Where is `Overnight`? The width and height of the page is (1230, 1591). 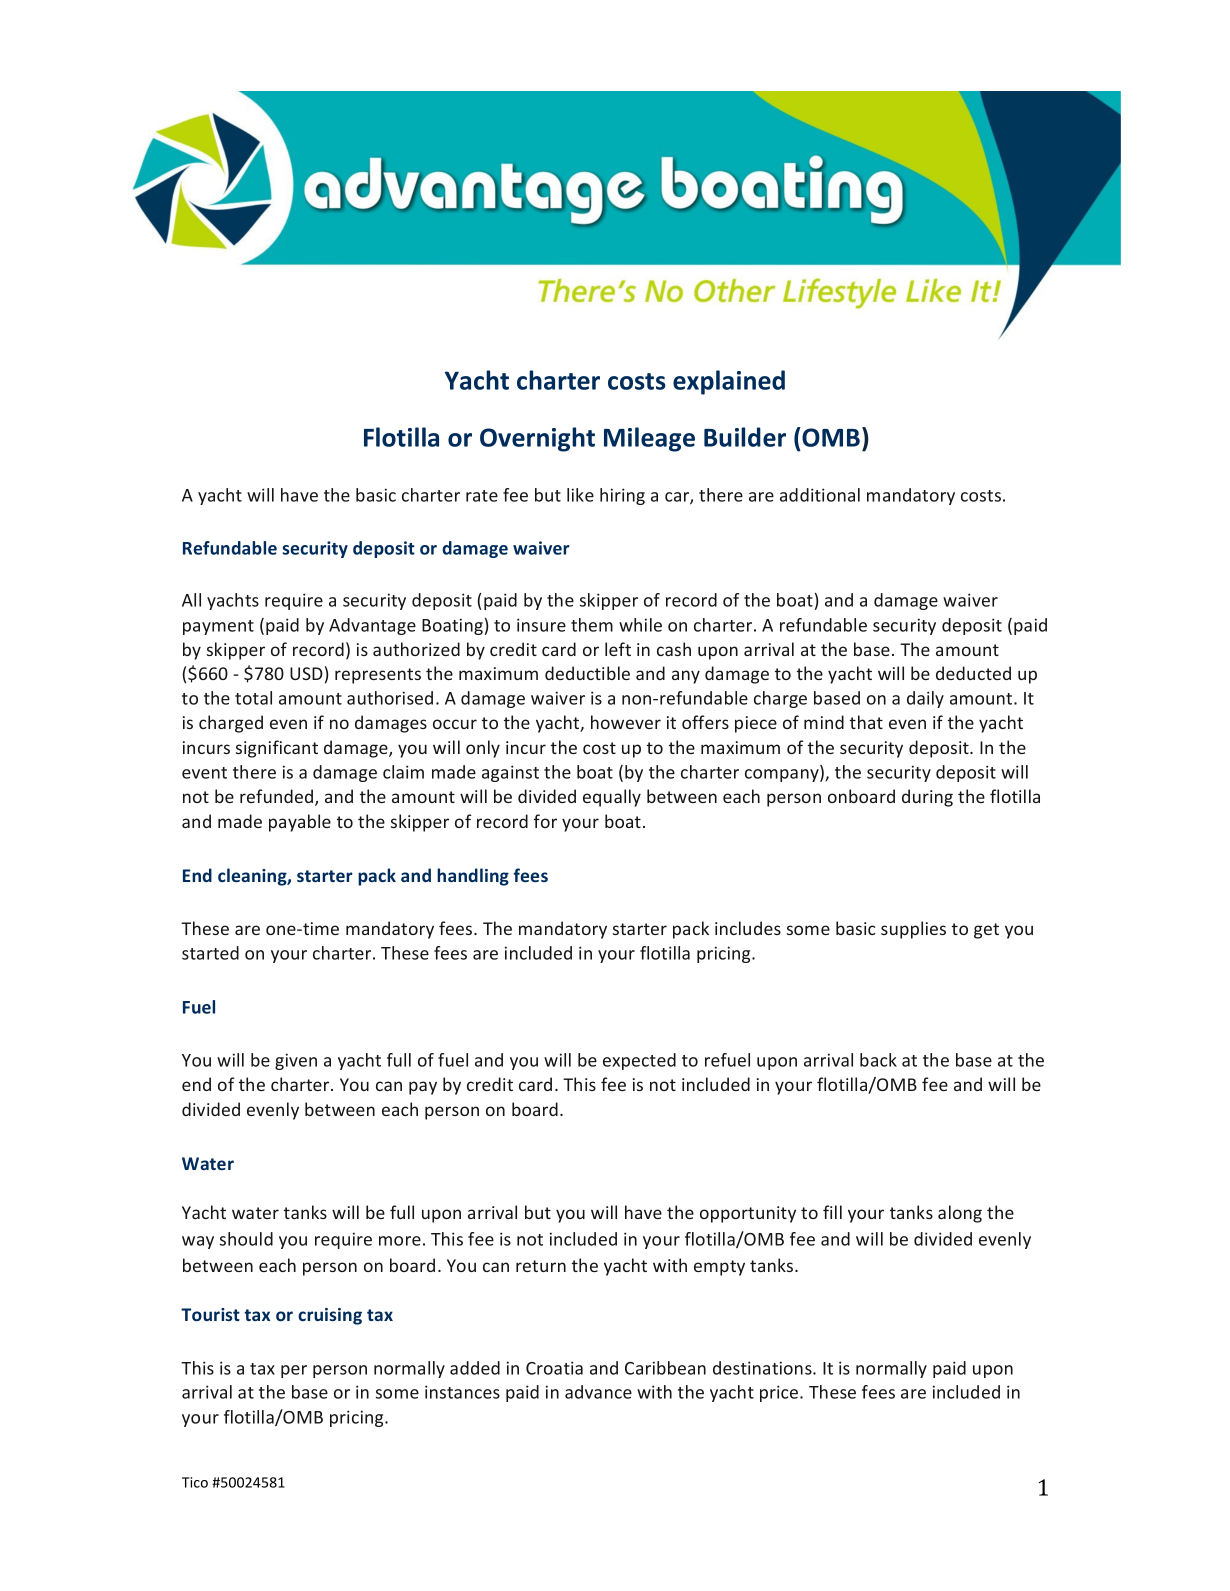 Overnight is located at coordinates (537, 439).
